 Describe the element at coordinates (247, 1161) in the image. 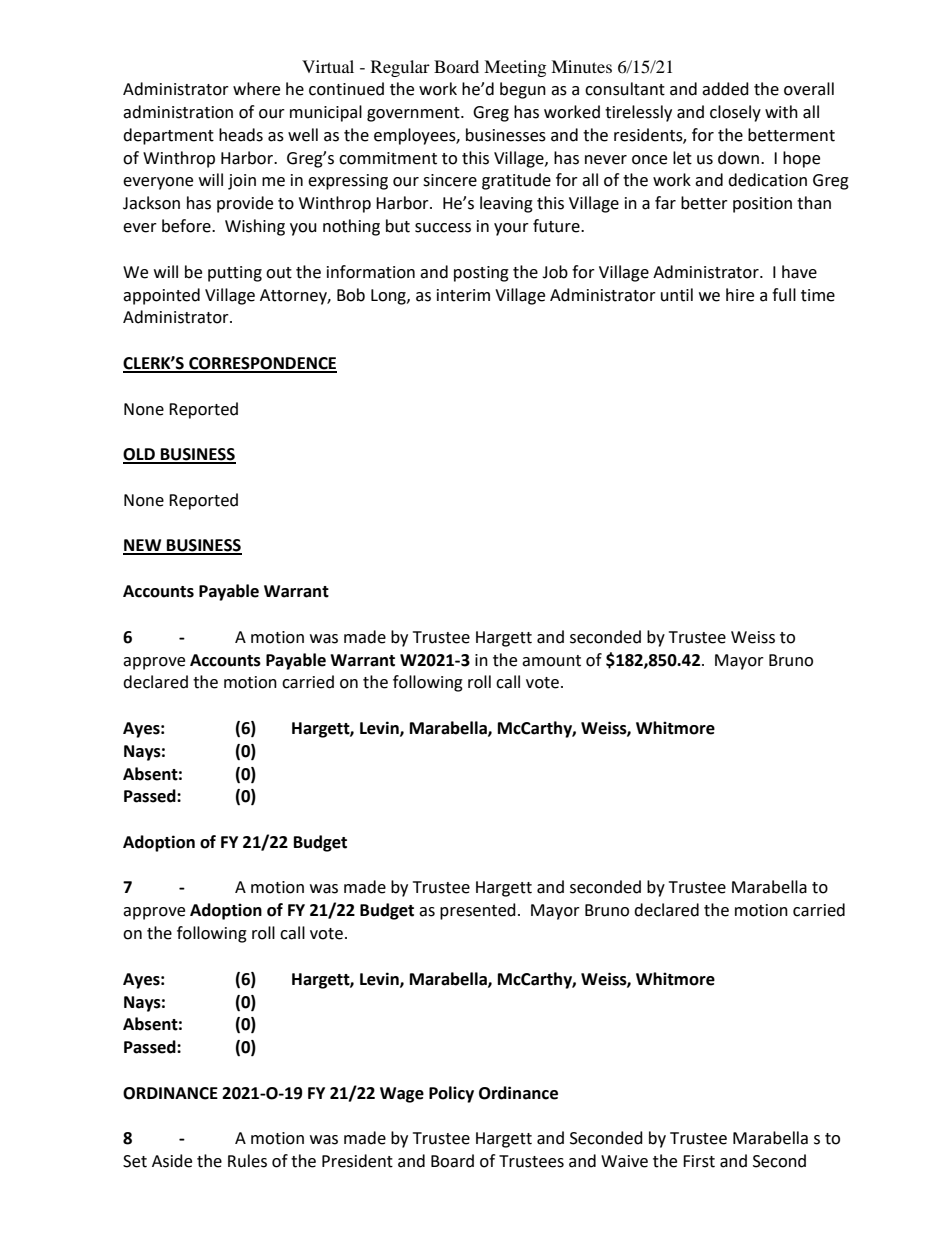

I see `Rules` at that location.
